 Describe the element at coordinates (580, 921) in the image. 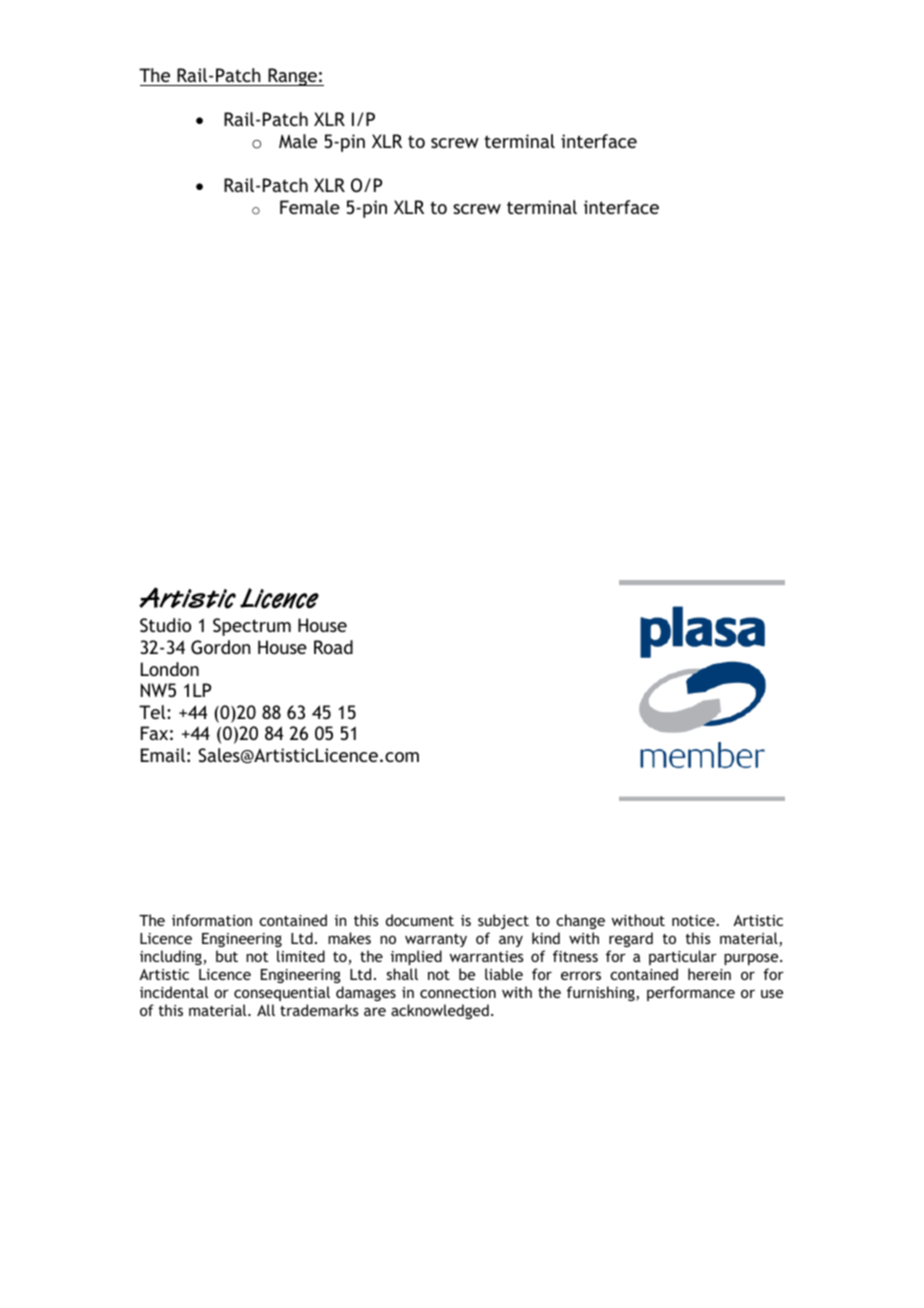

I see `change` at that location.
